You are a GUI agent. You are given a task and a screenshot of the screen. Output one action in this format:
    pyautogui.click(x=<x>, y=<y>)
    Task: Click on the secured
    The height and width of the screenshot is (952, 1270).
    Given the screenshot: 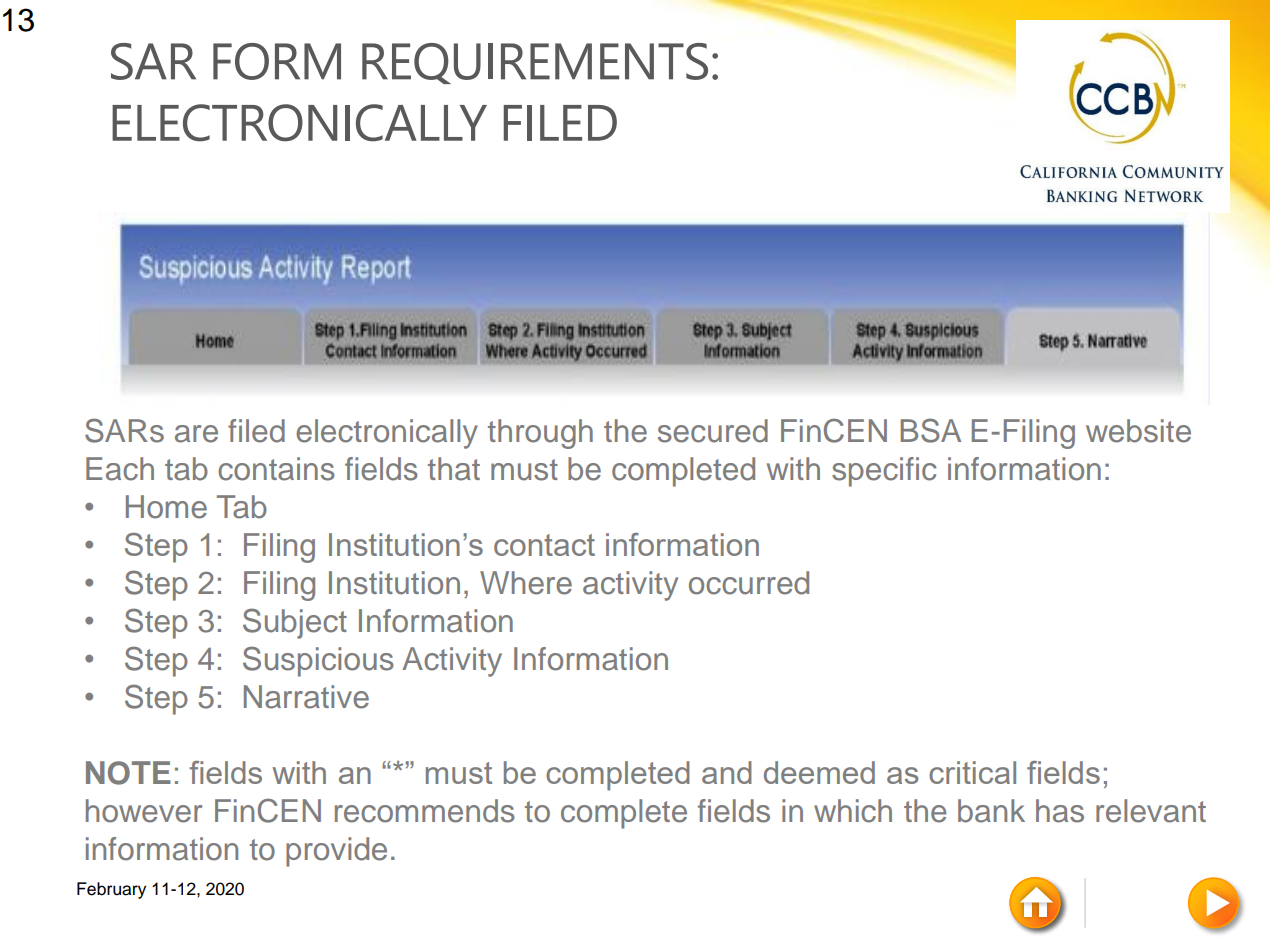 What is the action you would take?
    pyautogui.click(x=713, y=431)
